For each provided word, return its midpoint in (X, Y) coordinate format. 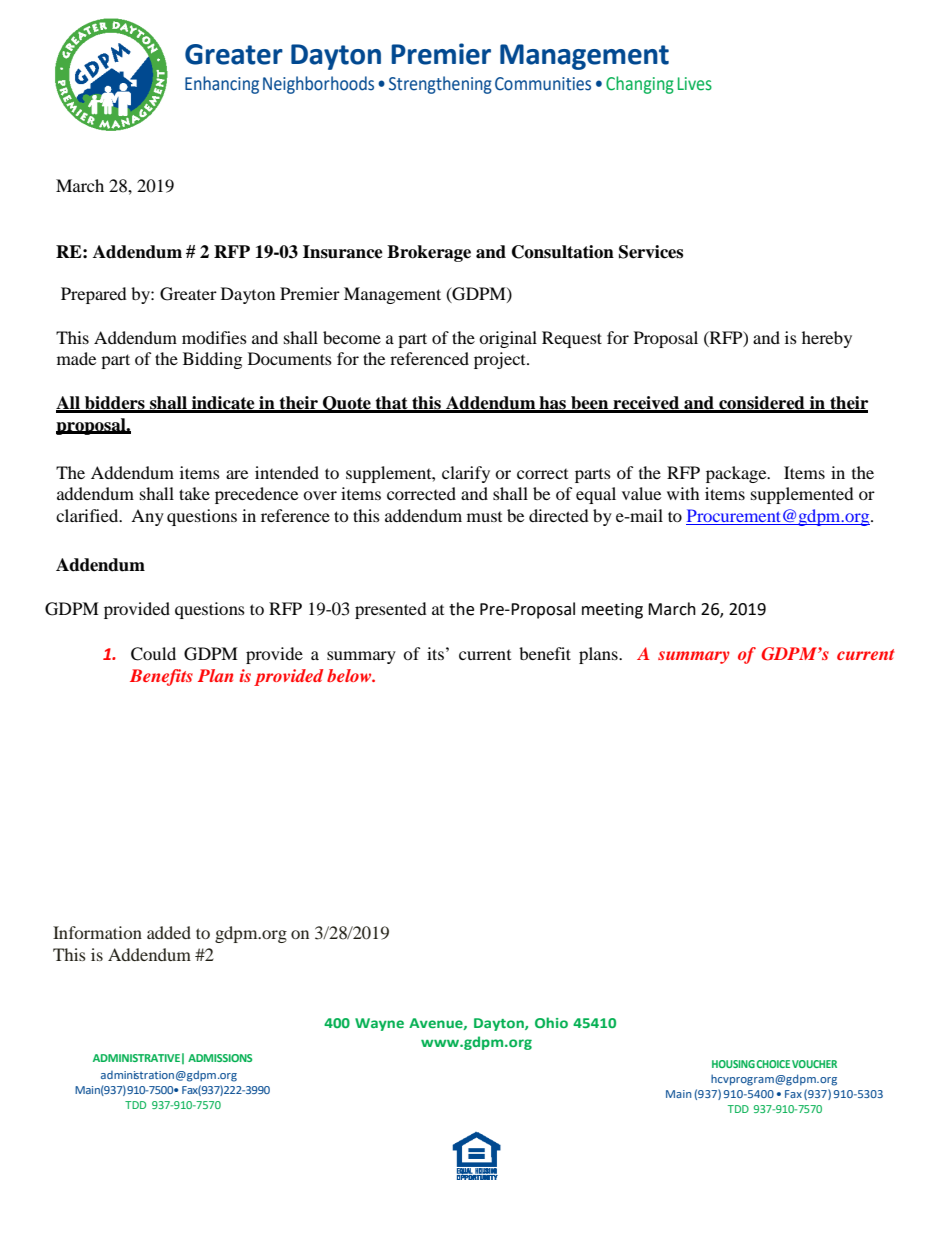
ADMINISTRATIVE (136, 1058)
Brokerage (429, 253)
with (683, 493)
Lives (695, 84)
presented (391, 610)
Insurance (343, 252)
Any (147, 517)
